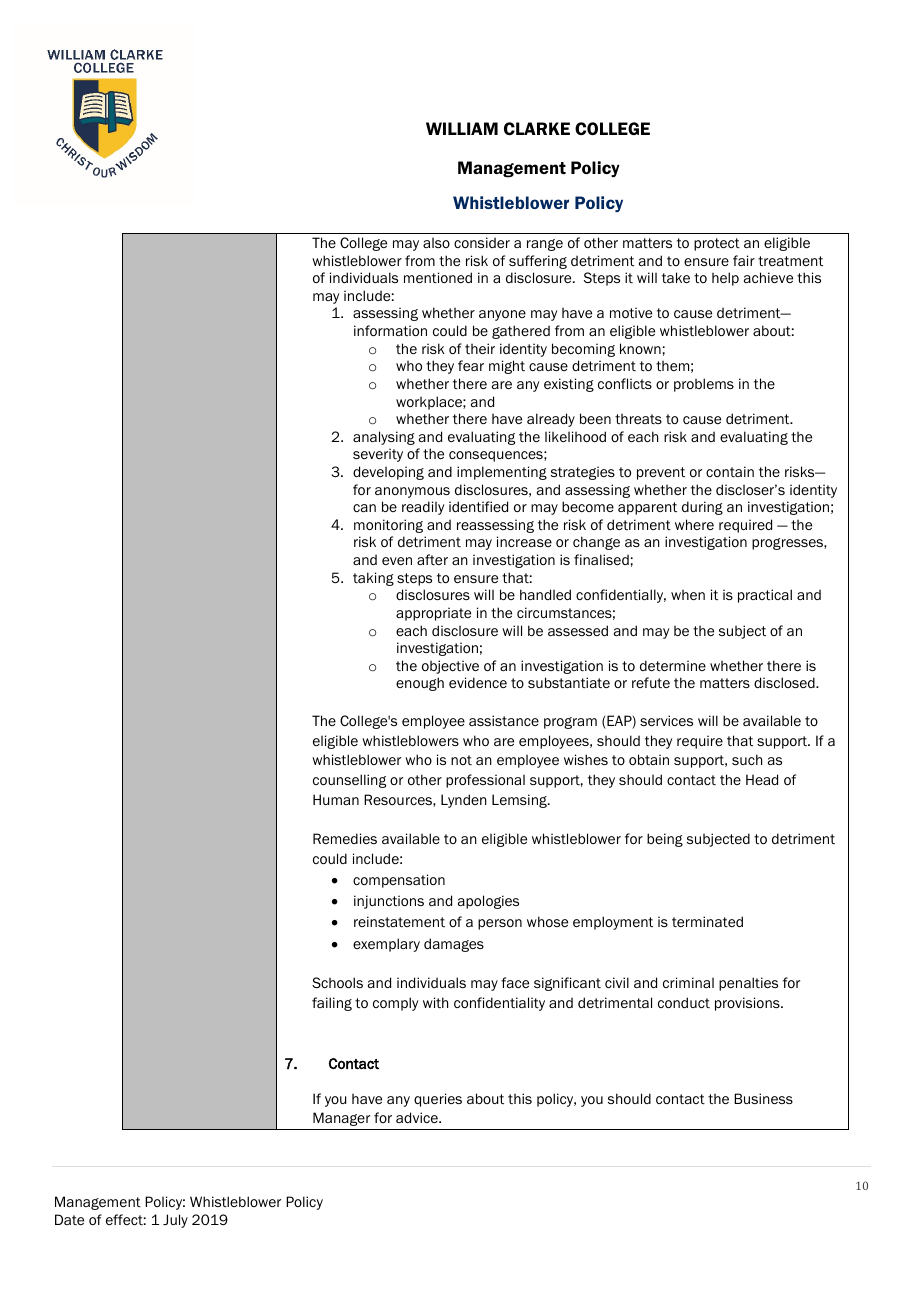  I want to click on readily, so click(423, 508).
